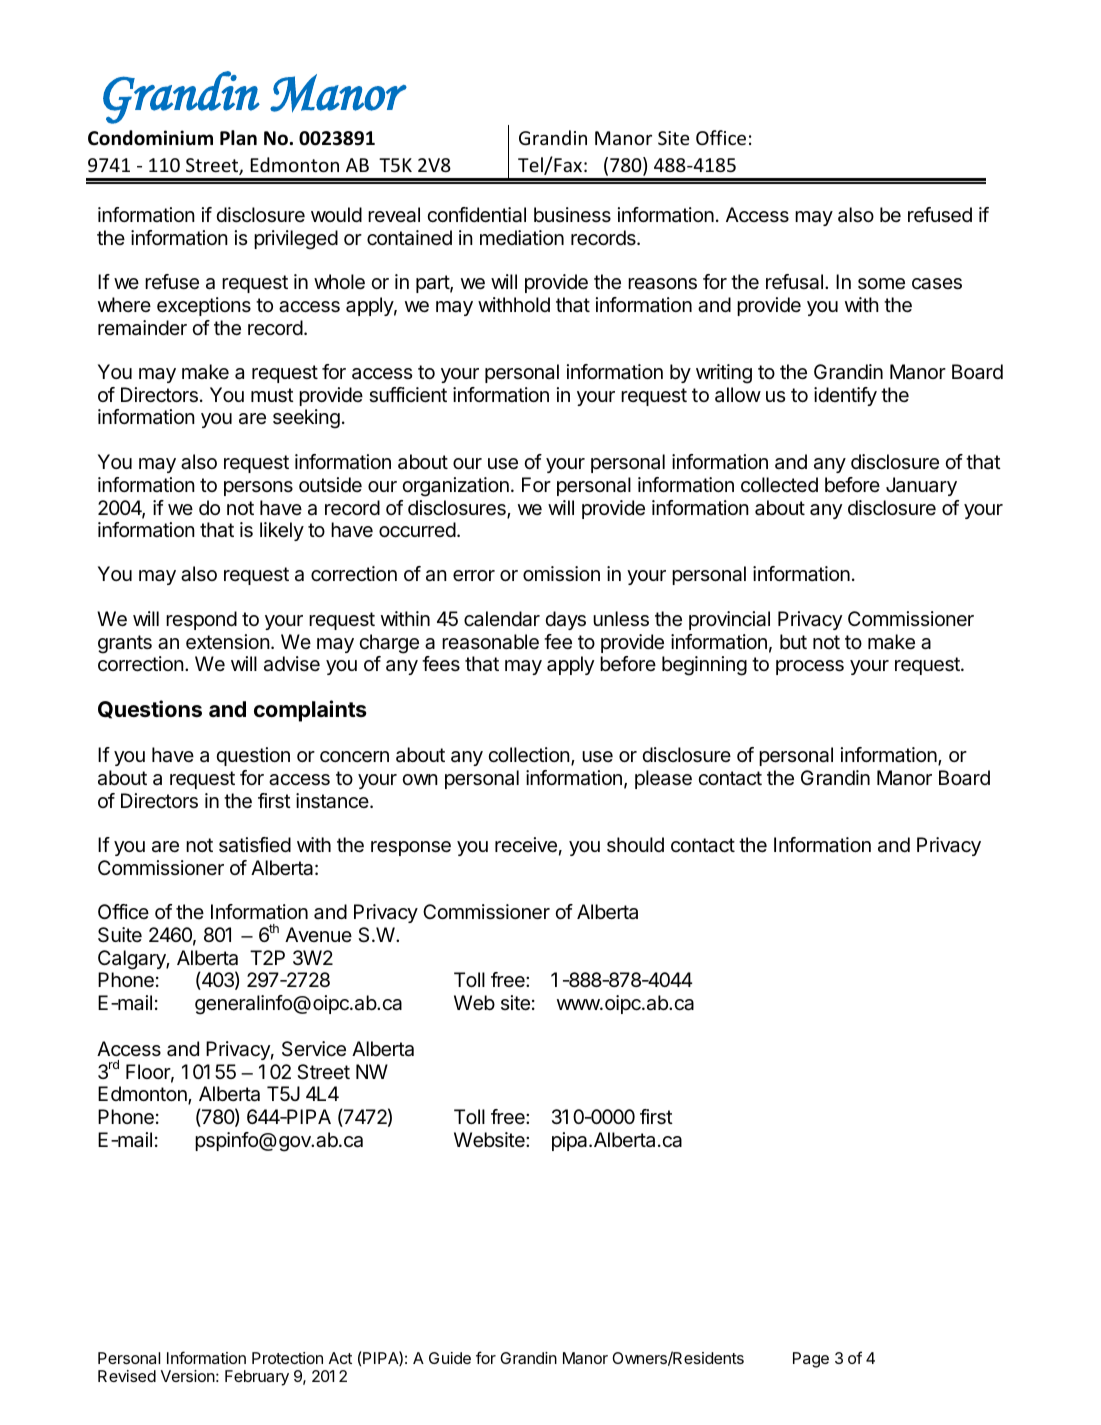  Describe the element at coordinates (572, 214) in the page. I see `business` at that location.
